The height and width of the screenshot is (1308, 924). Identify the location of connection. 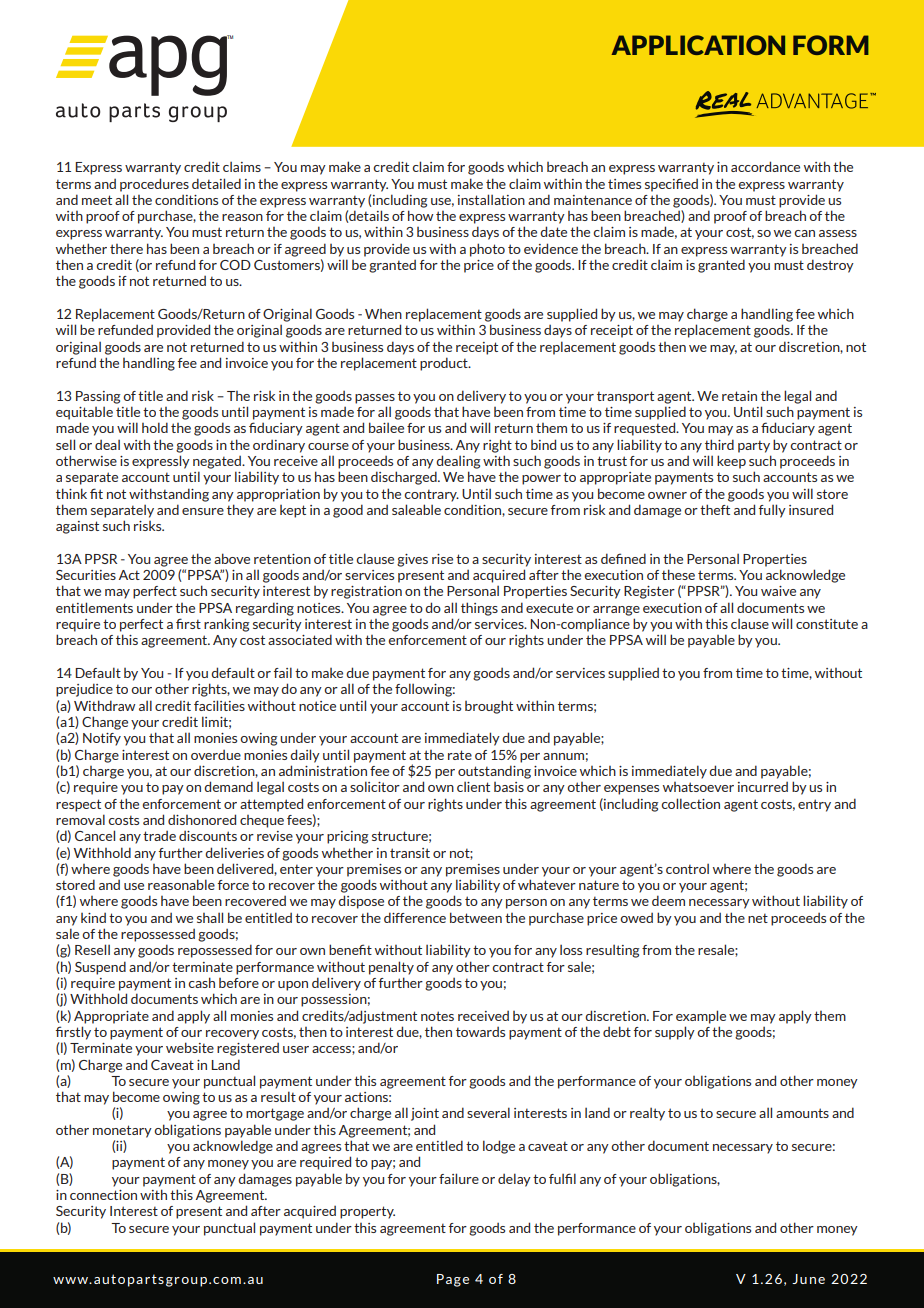
(103, 1195).
